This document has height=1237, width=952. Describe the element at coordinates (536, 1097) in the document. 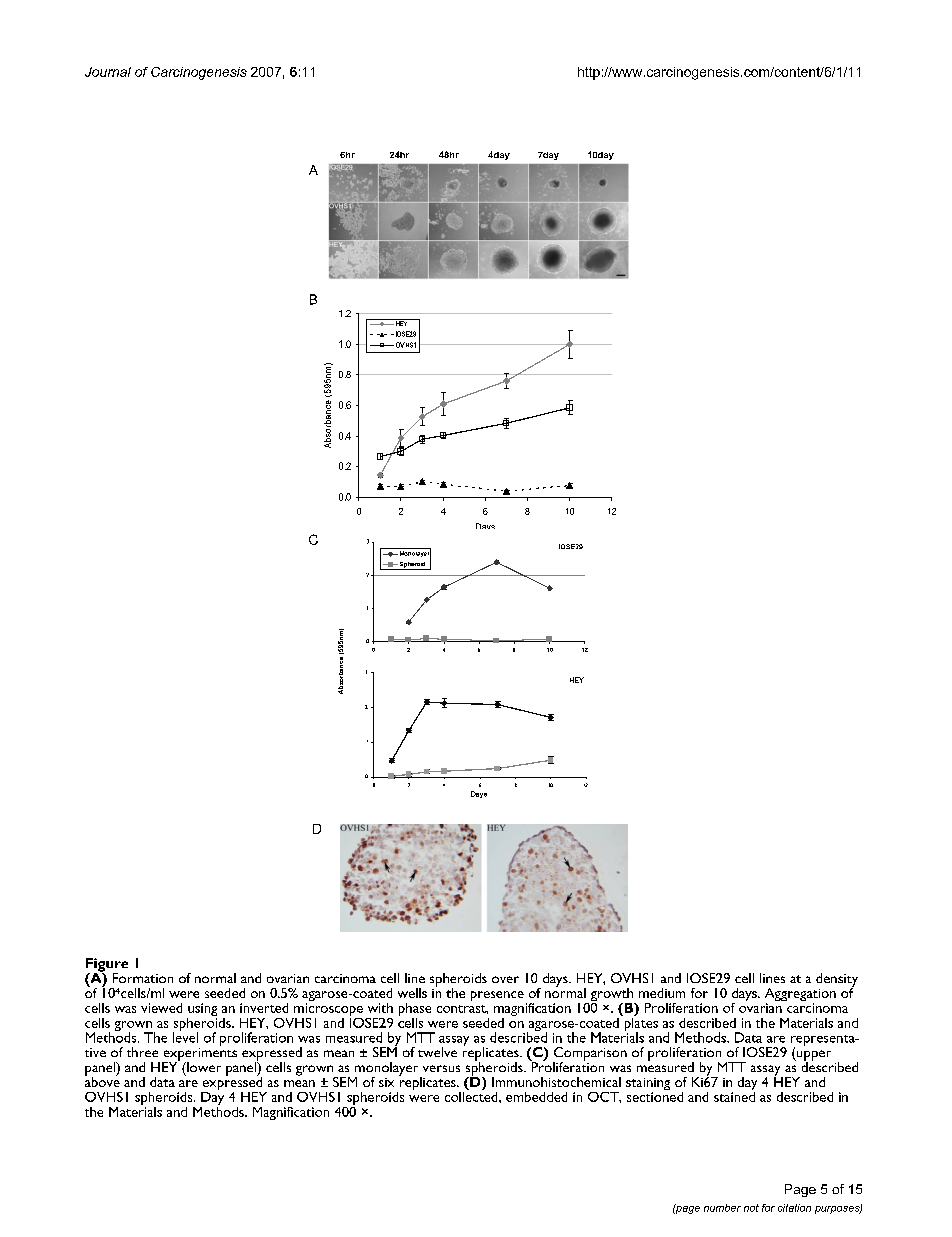

I see `embedded` at that location.
